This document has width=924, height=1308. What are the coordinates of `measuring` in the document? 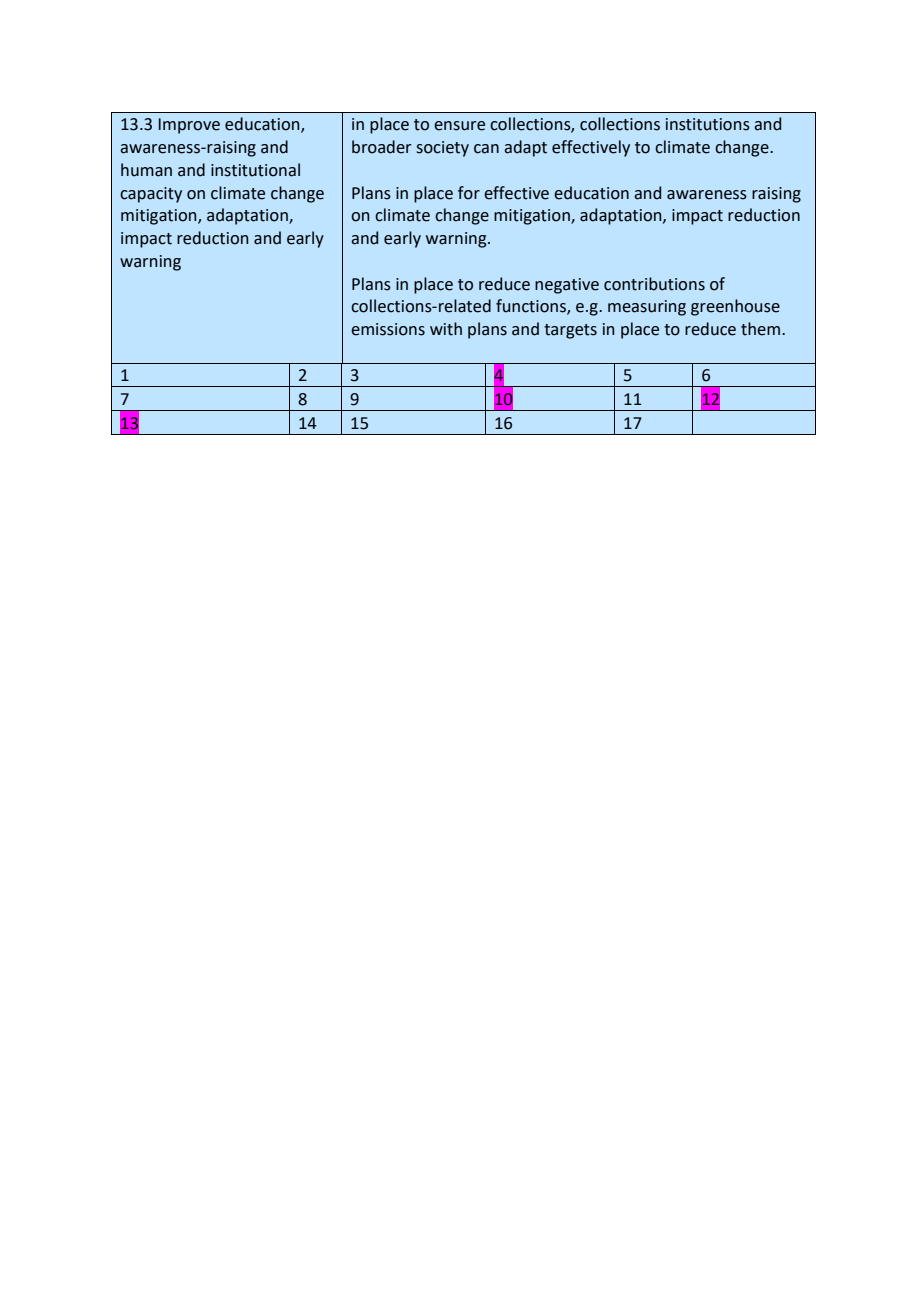 It's located at (647, 308).
